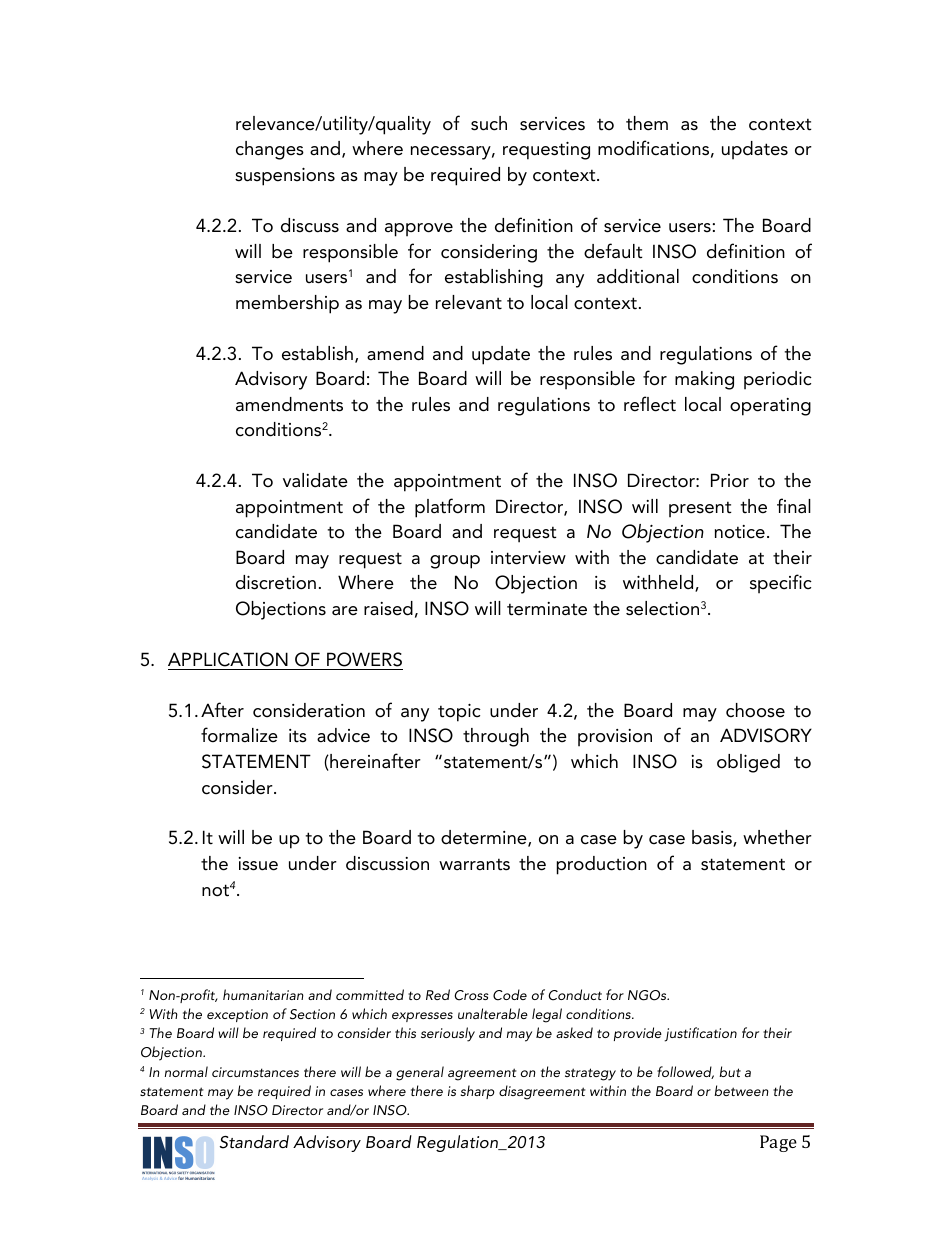 This document has height=1233, width=952. I want to click on changes, so click(270, 150).
